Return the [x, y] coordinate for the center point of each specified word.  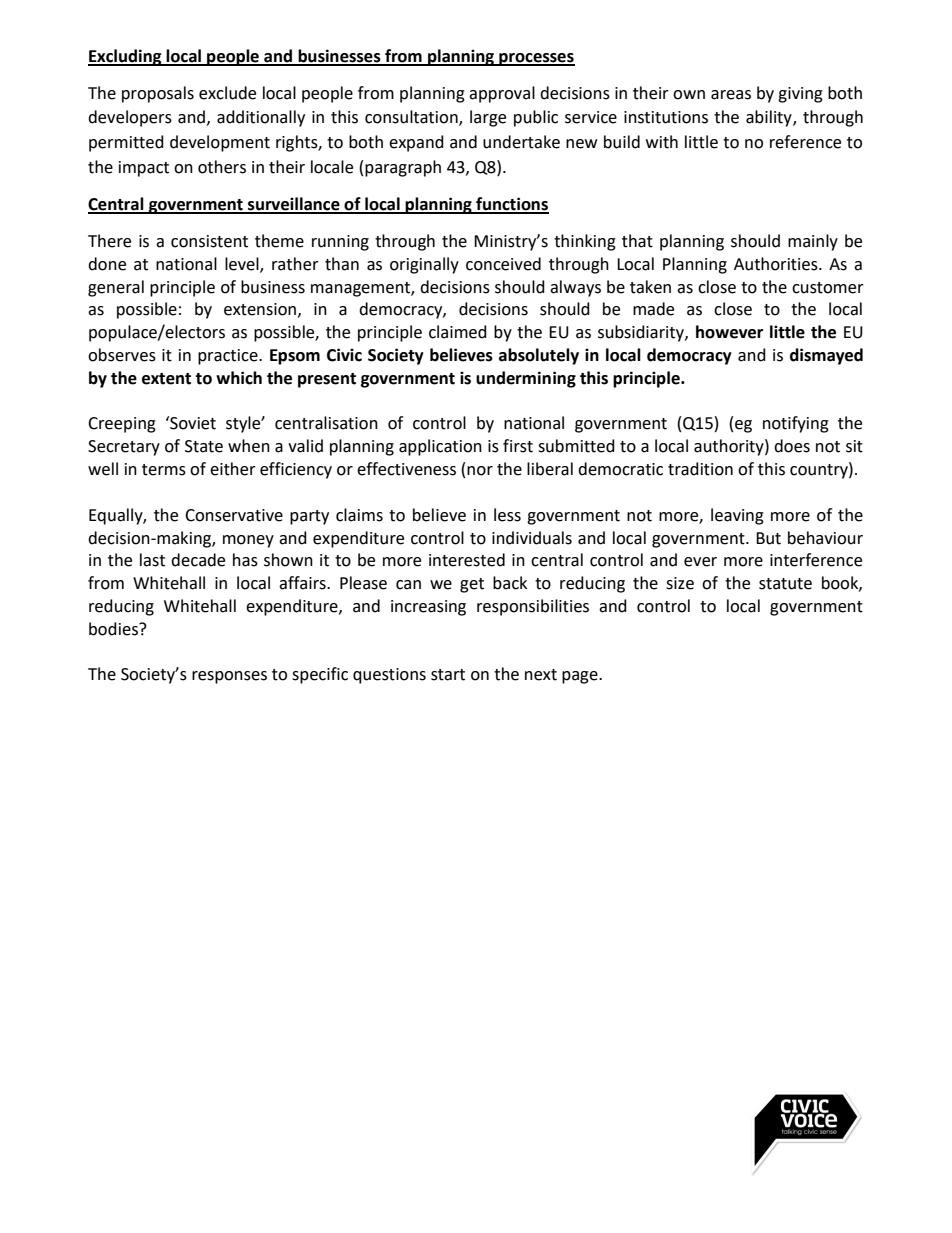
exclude [227, 93]
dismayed [826, 356]
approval [502, 94]
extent [166, 379]
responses [229, 677]
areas [731, 95]
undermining [526, 379]
